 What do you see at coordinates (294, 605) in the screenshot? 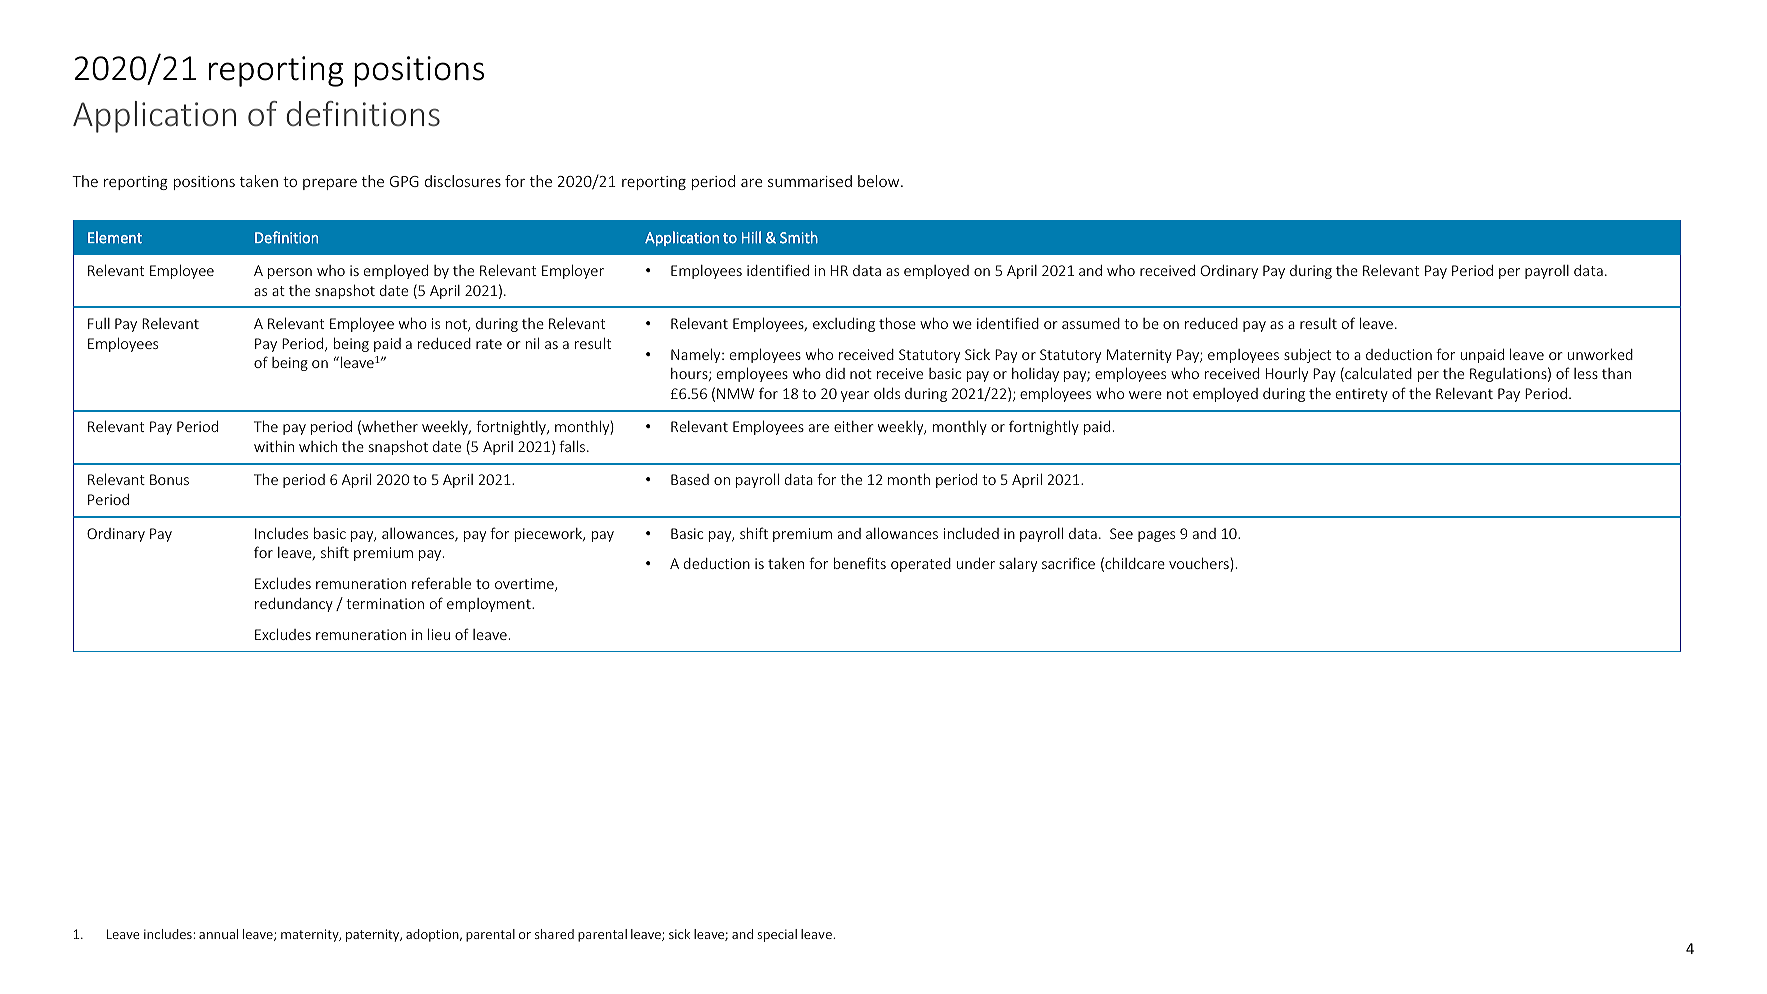
I see `redundancy` at bounding box center [294, 605].
